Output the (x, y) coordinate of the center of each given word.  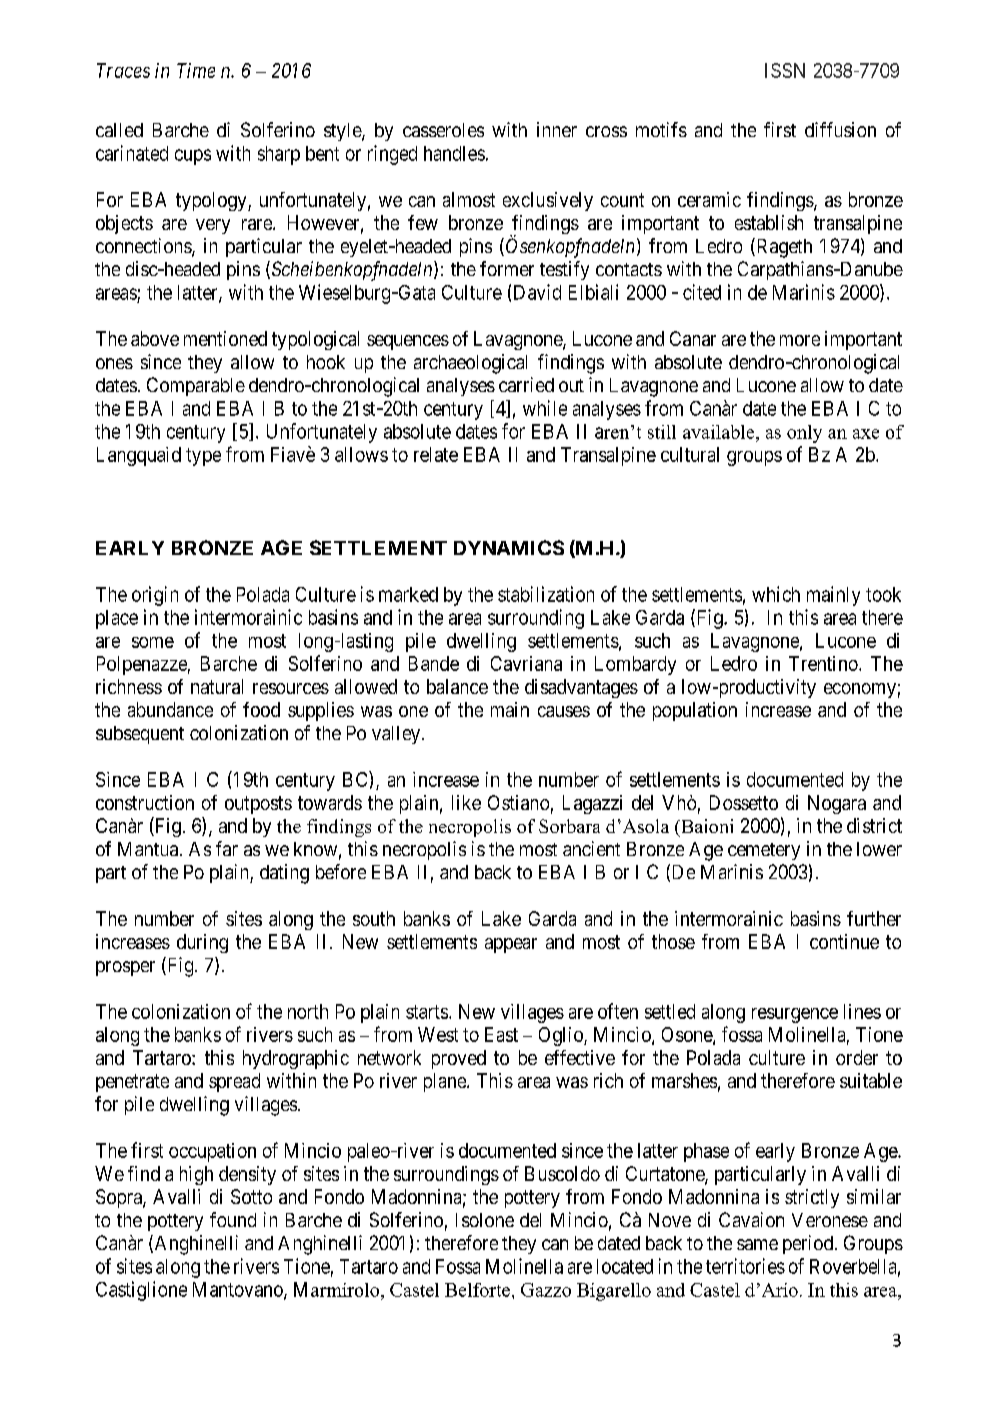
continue (844, 941)
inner (557, 129)
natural (217, 686)
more (800, 340)
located (625, 1266)
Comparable (196, 386)
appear (511, 945)
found (233, 1219)
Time (196, 70)
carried (526, 384)
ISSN (785, 70)
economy (860, 690)
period (808, 1244)
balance (457, 686)
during (202, 943)
